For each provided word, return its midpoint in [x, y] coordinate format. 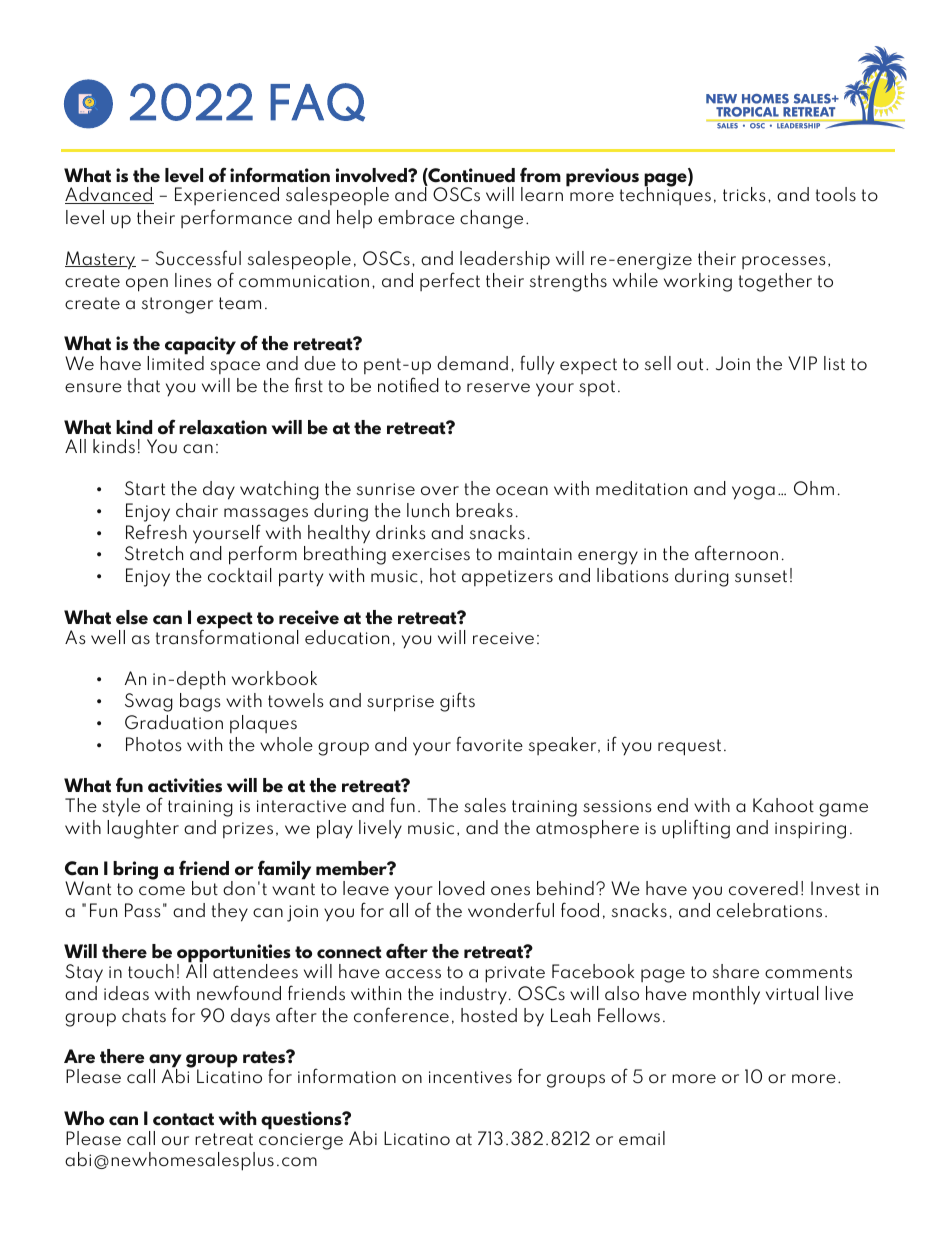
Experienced [227, 196]
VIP [802, 363]
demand [472, 363]
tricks [744, 194]
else [132, 617]
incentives [470, 1077]
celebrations [769, 910]
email [642, 1138]
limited [175, 362]
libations [633, 575]
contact [183, 1119]
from [540, 175]
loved [462, 888]
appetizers [507, 578]
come [162, 891]
